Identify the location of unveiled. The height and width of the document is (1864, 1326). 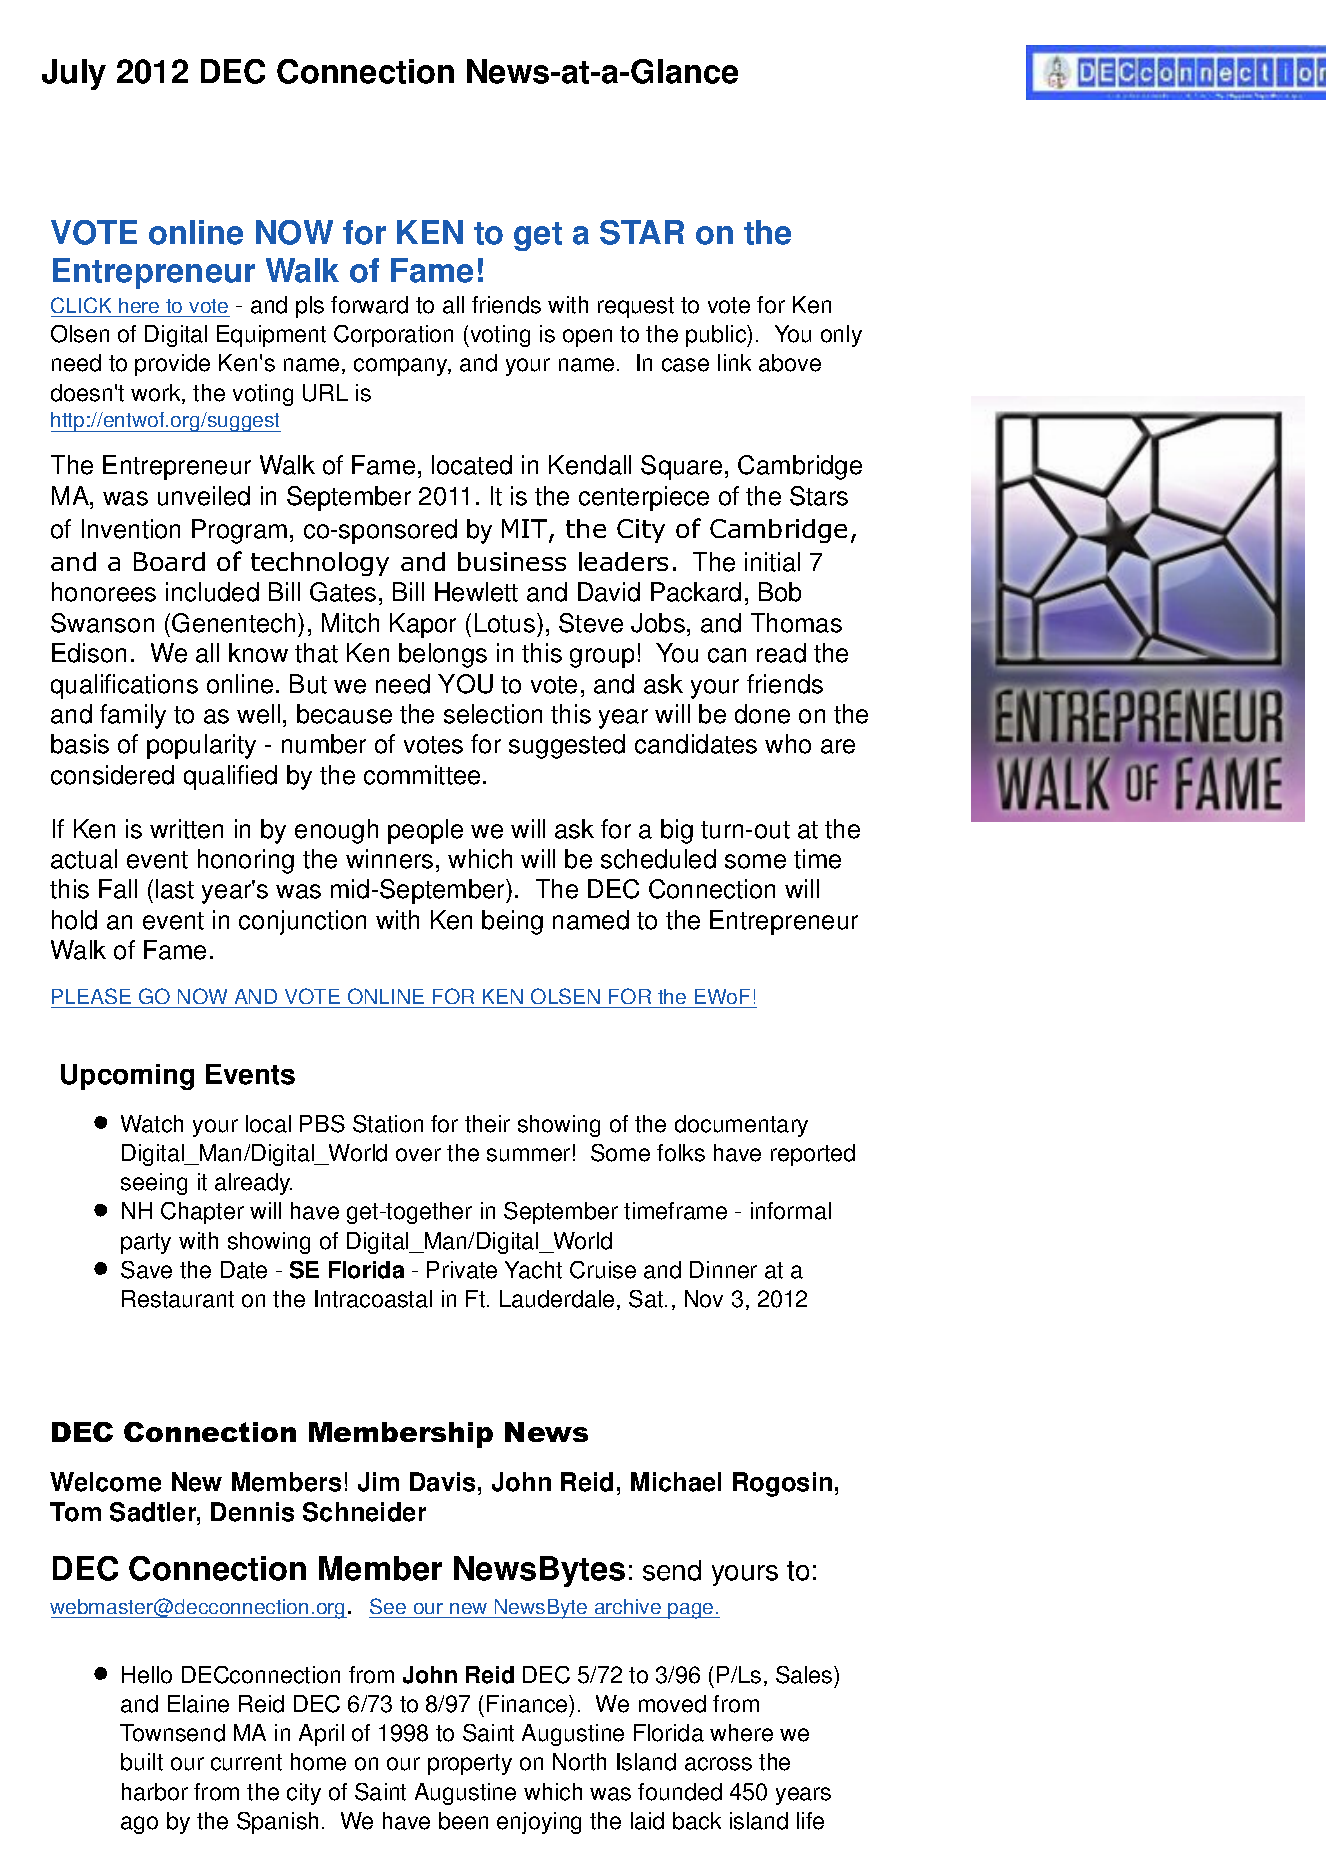
(204, 496).
